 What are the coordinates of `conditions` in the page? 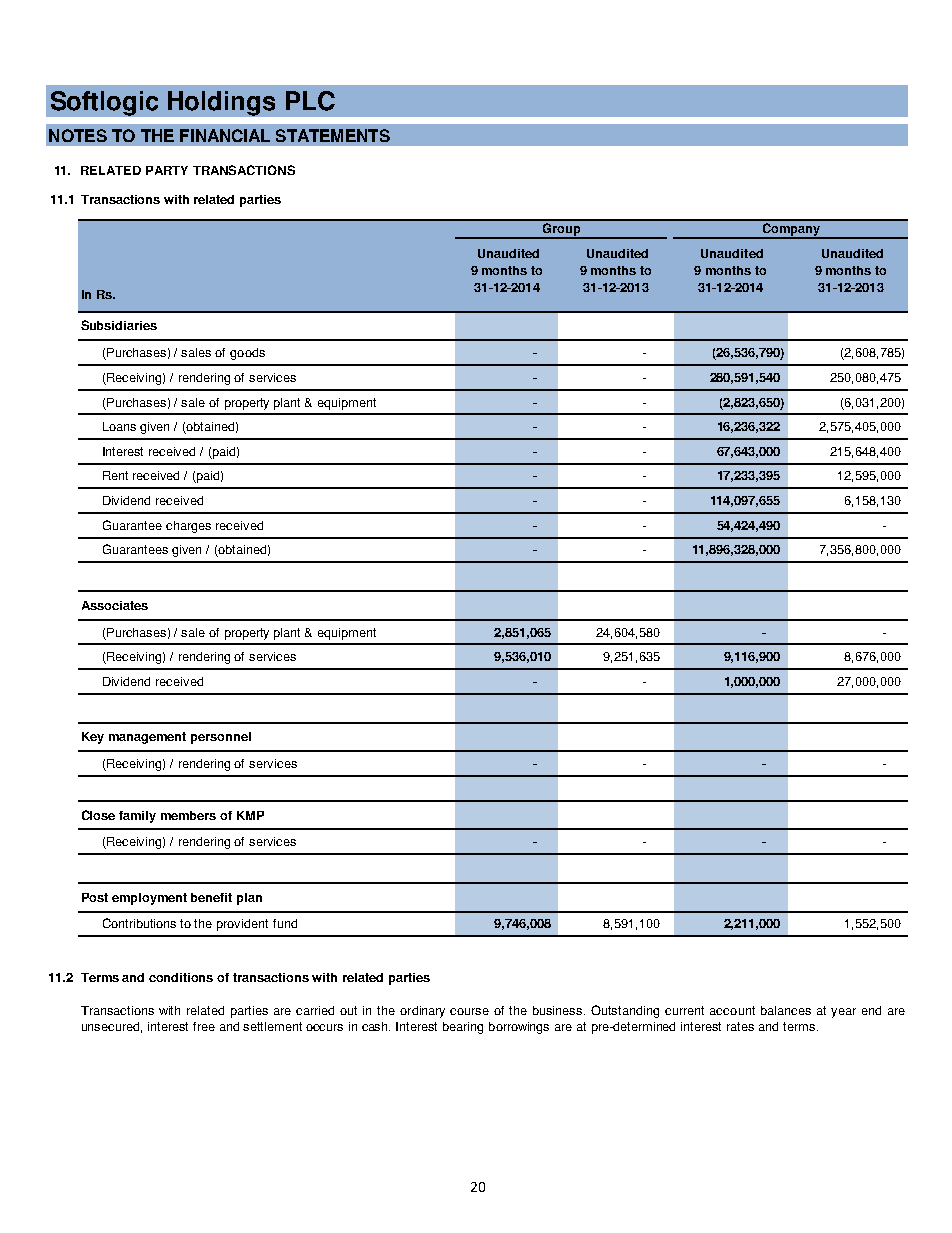 It's located at (181, 977).
